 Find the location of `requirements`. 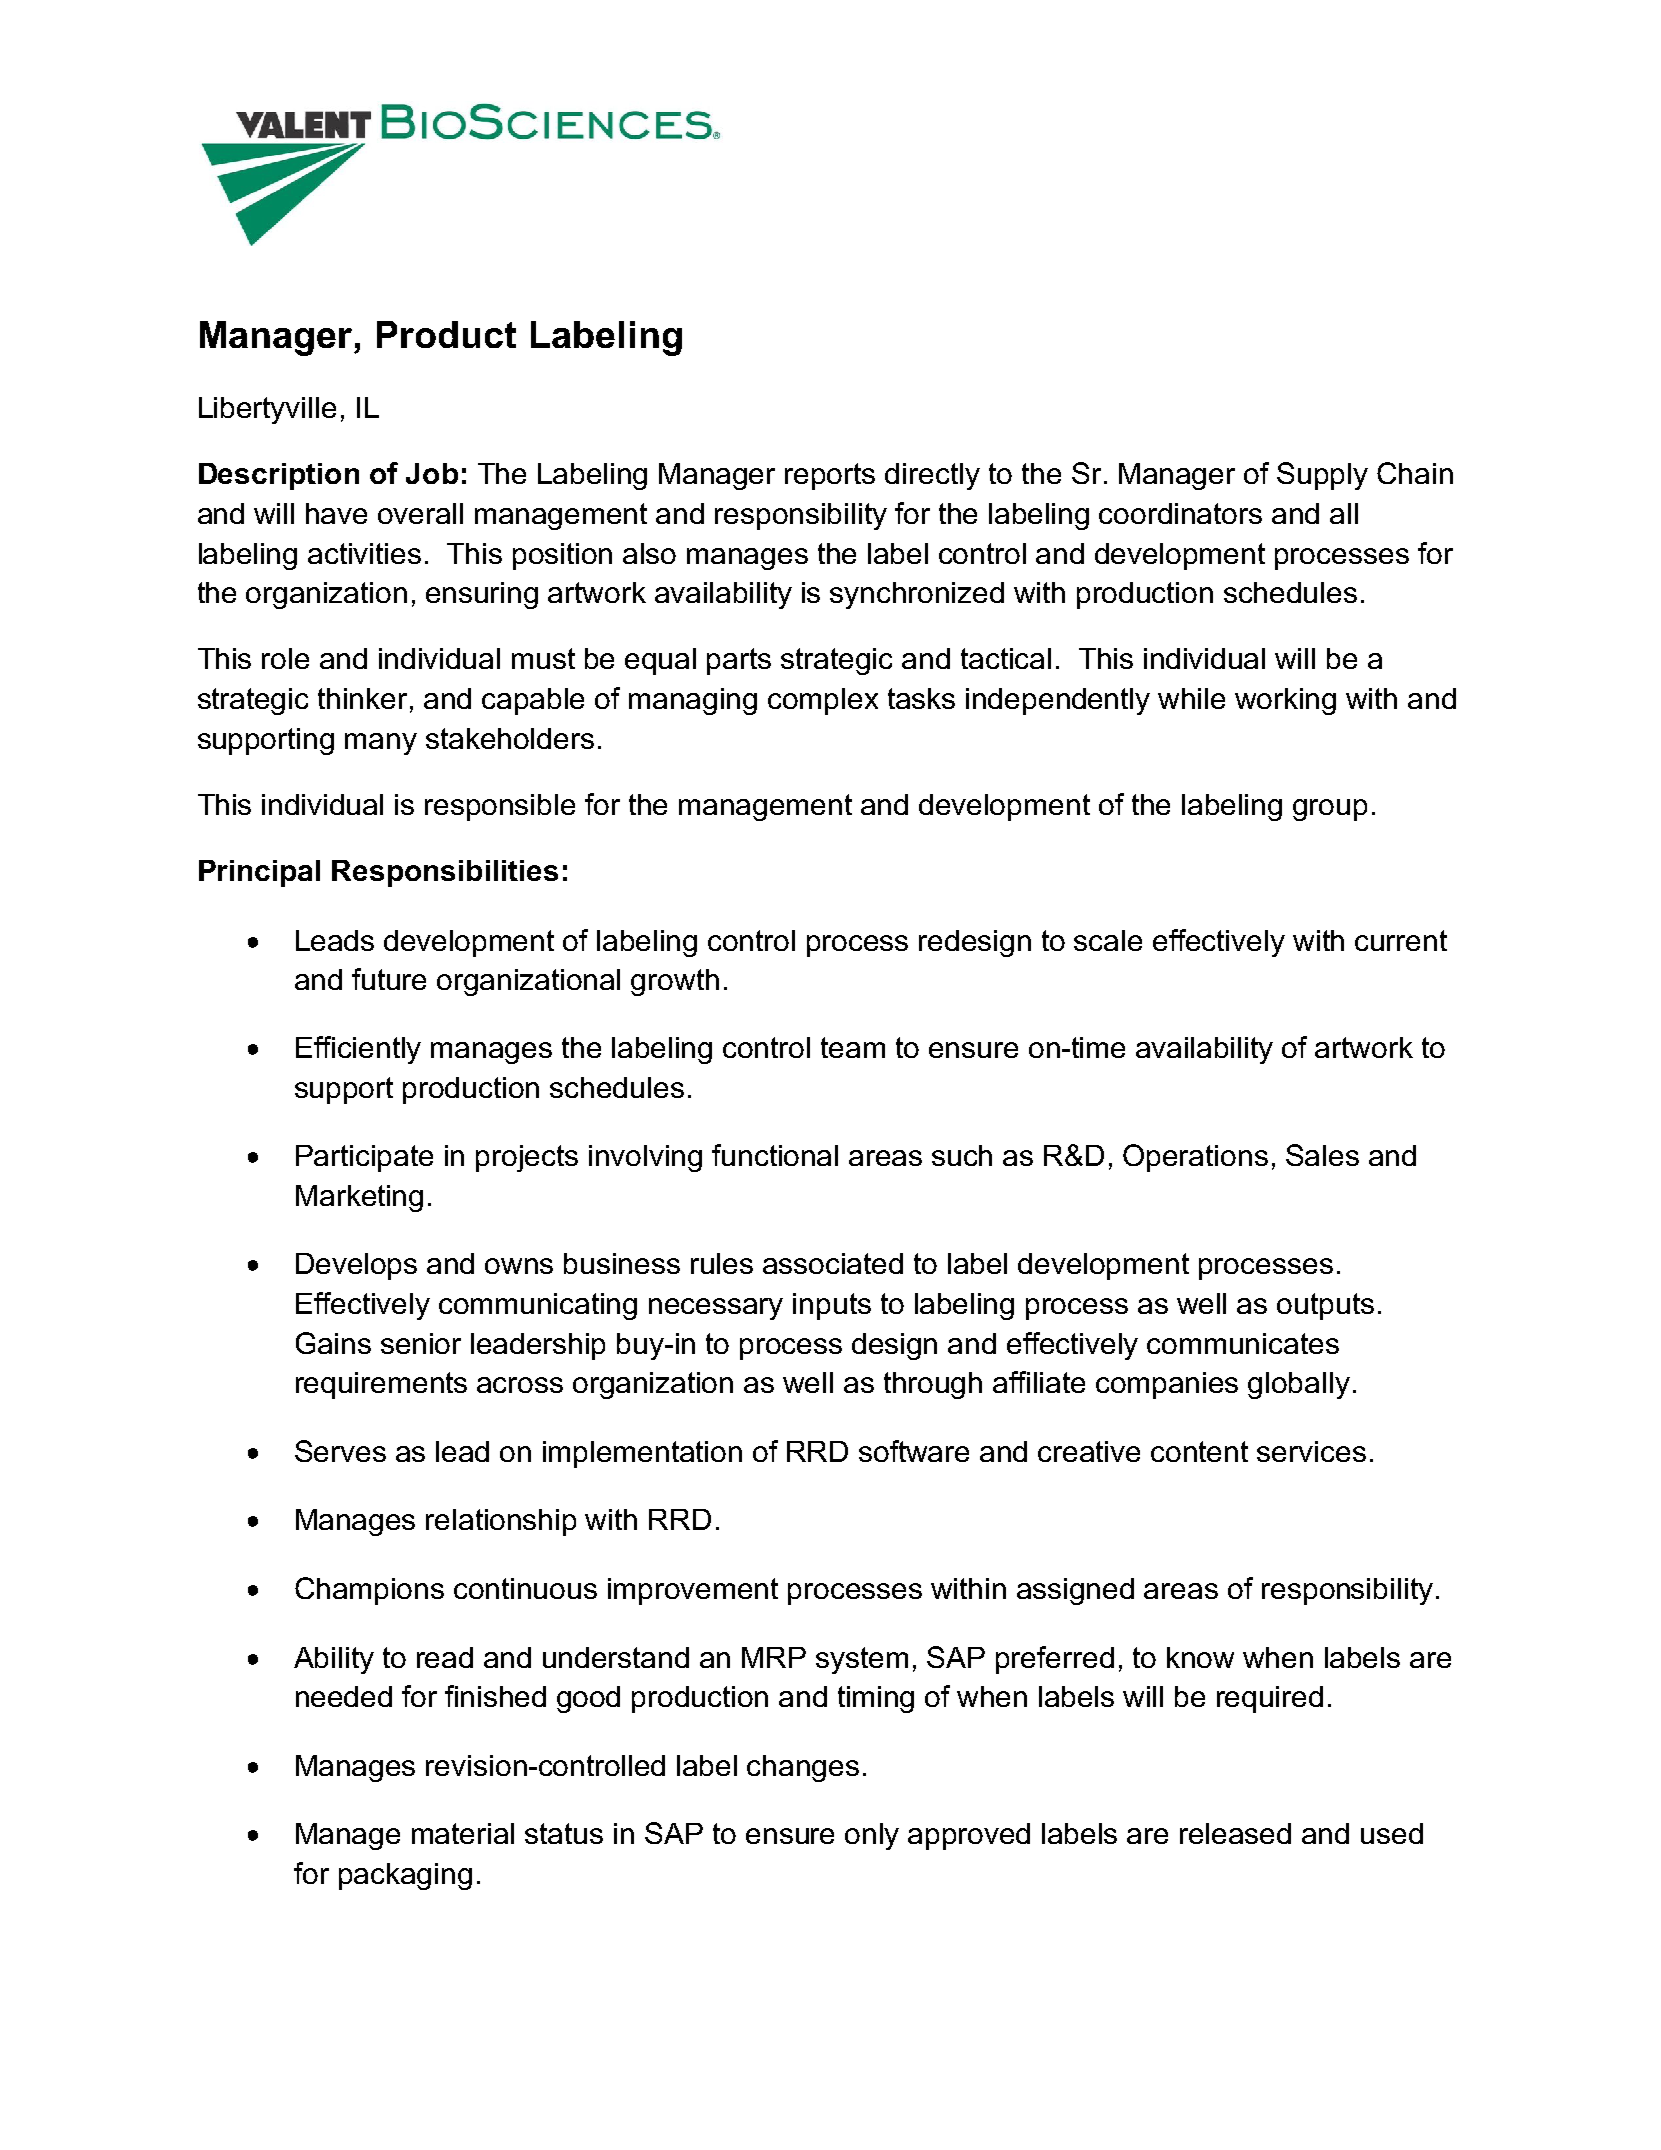

requirements is located at coordinates (381, 1385).
